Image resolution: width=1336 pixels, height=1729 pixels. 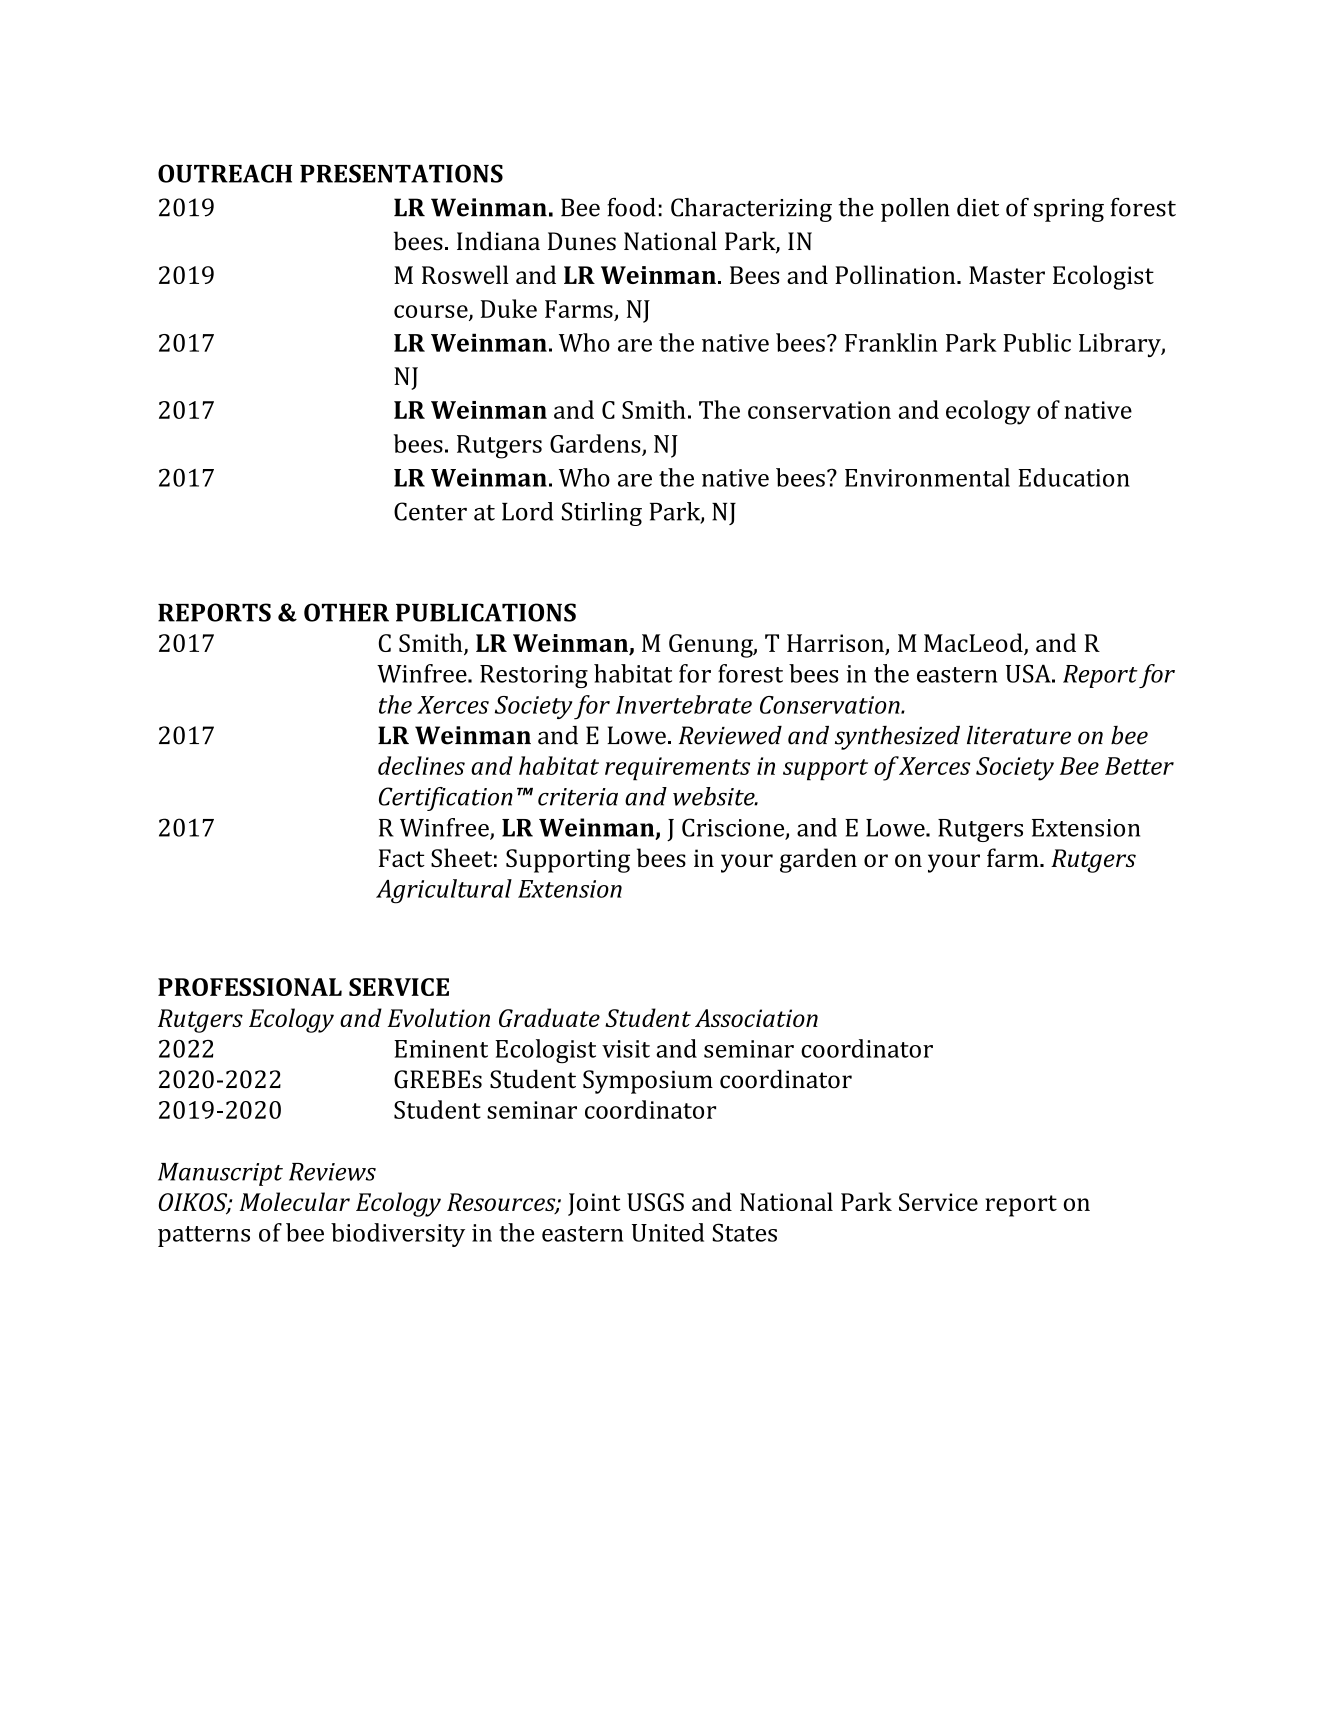 What do you see at coordinates (401, 173) in the page?
I see `PRESENTATIONS` at bounding box center [401, 173].
